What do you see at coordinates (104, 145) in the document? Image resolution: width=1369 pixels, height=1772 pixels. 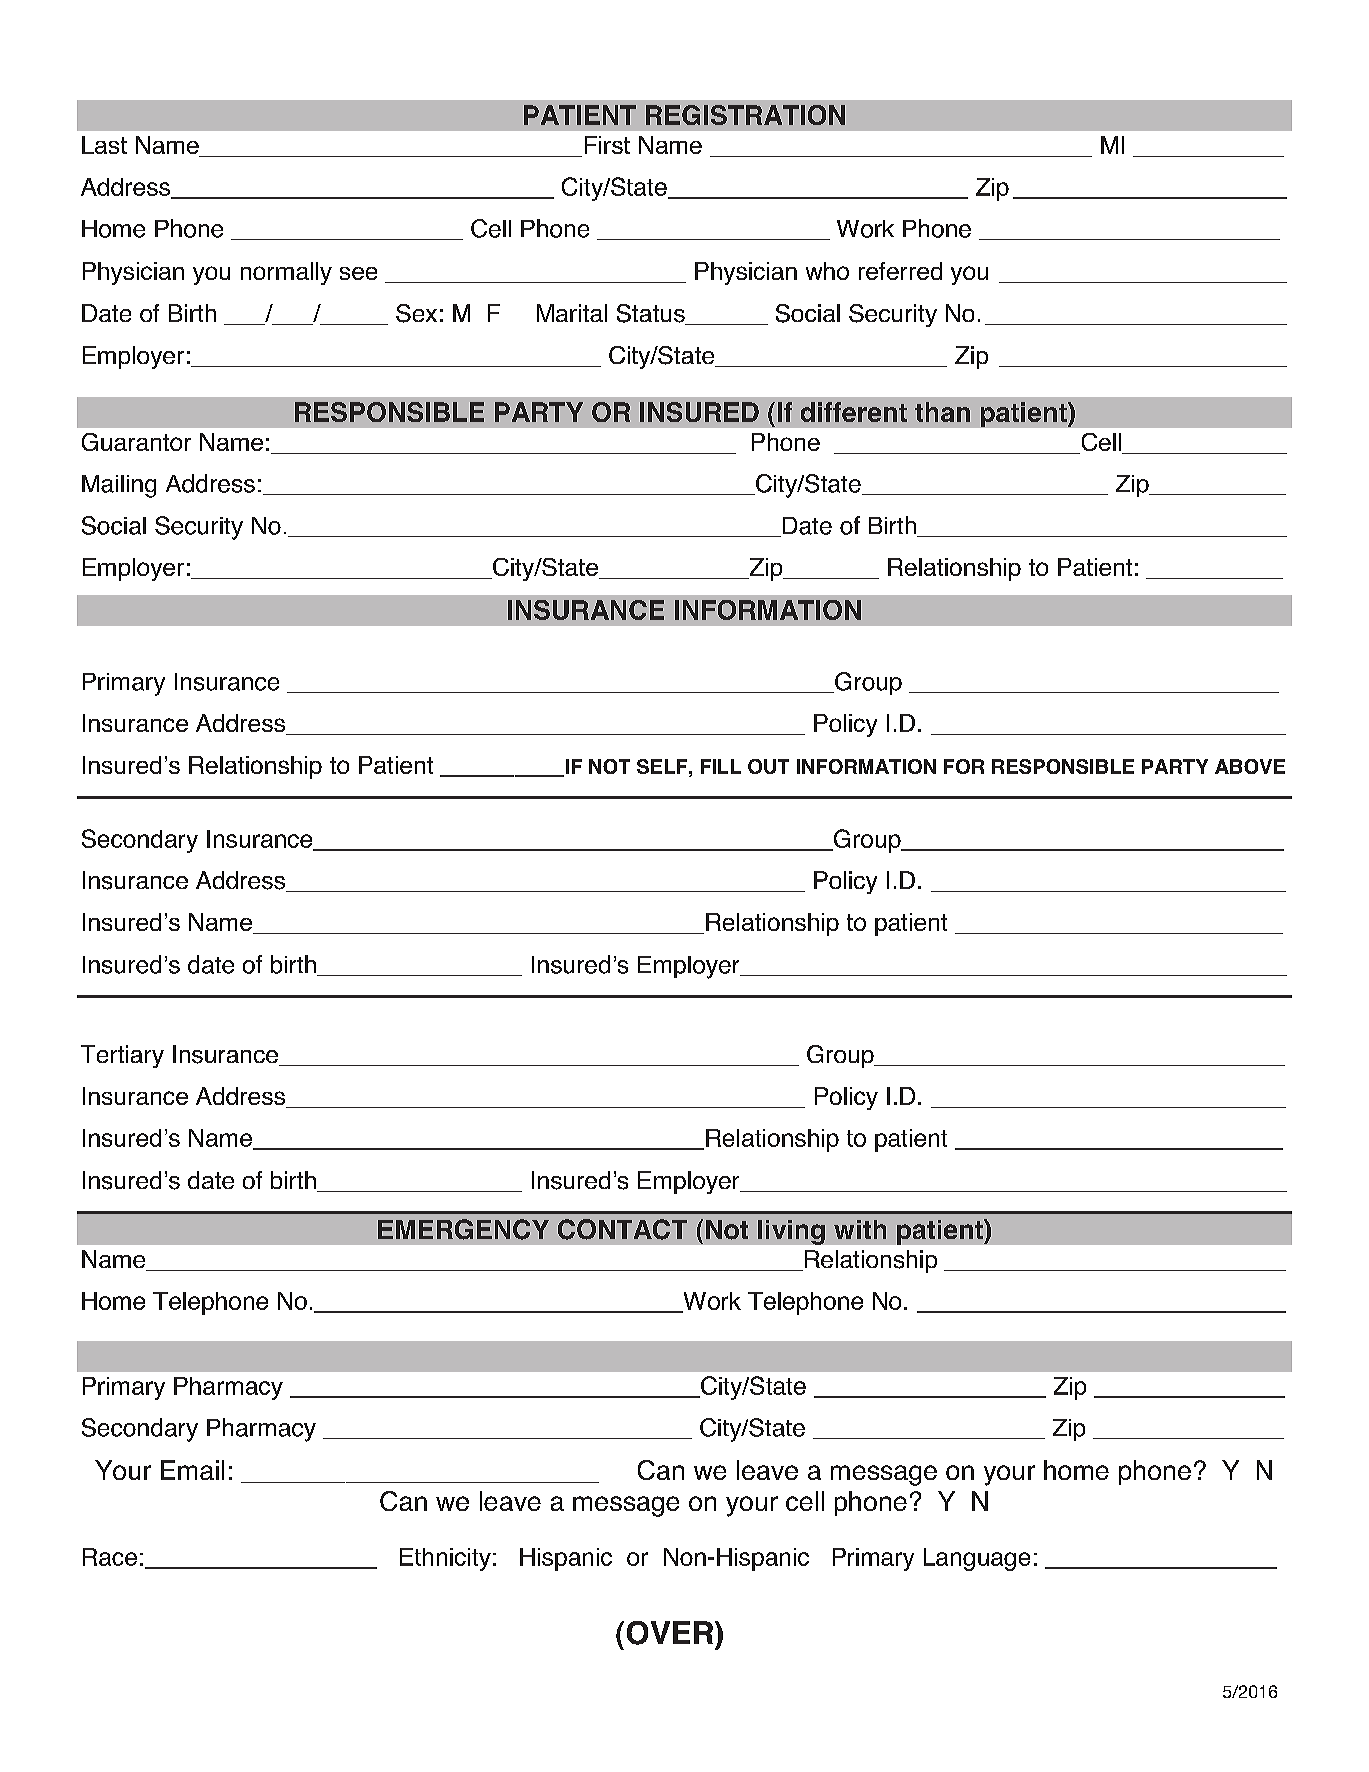 I see `Last` at bounding box center [104, 145].
